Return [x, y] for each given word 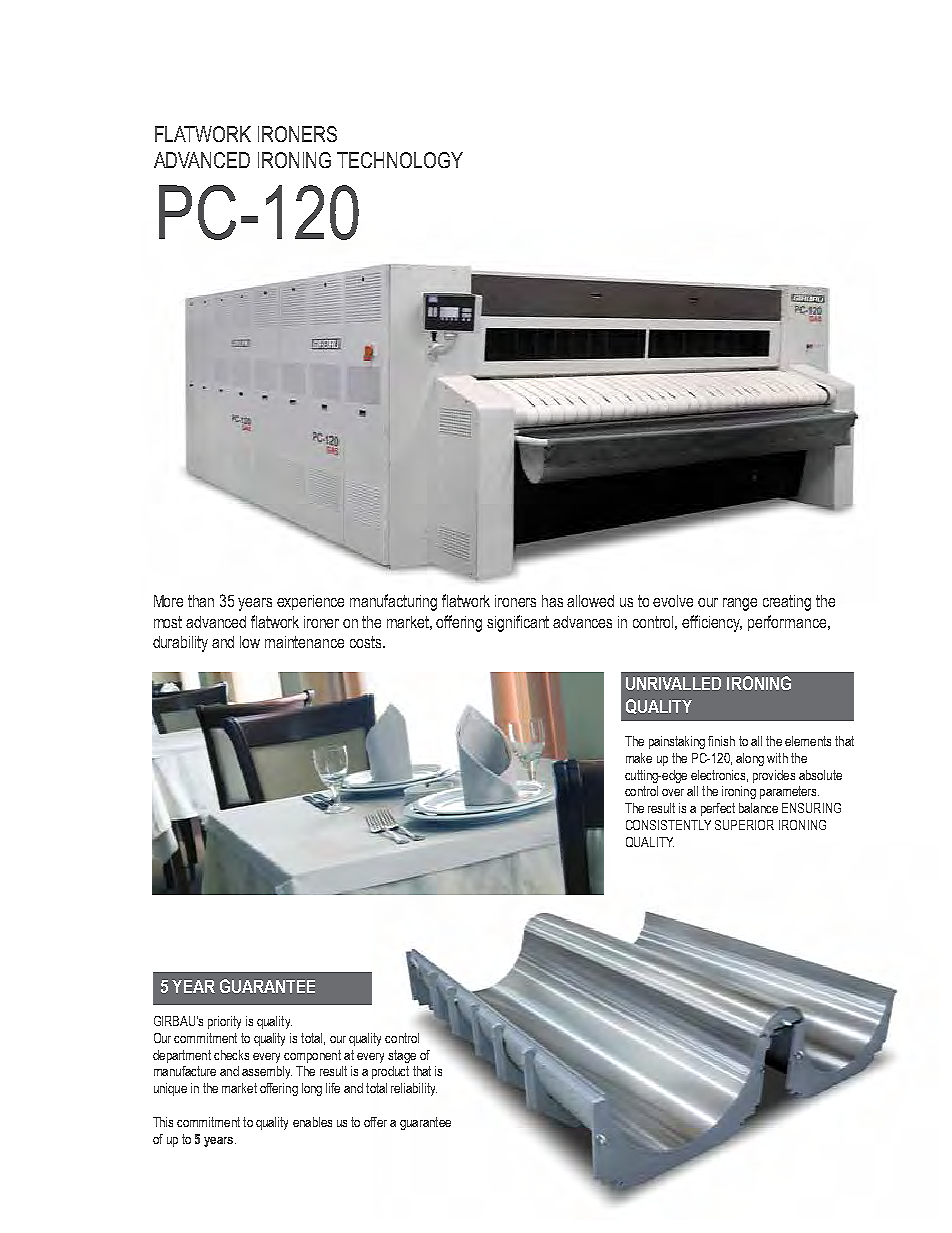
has [552, 601]
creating [787, 603]
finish [721, 741]
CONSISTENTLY [668, 825]
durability [180, 644]
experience [310, 602]
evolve [673, 601]
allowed [590, 601]
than [201, 601]
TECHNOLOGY [400, 160]
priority [224, 1022]
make [639, 758]
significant [518, 623]
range [740, 604]
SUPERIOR [744, 825]
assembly [267, 1072]
